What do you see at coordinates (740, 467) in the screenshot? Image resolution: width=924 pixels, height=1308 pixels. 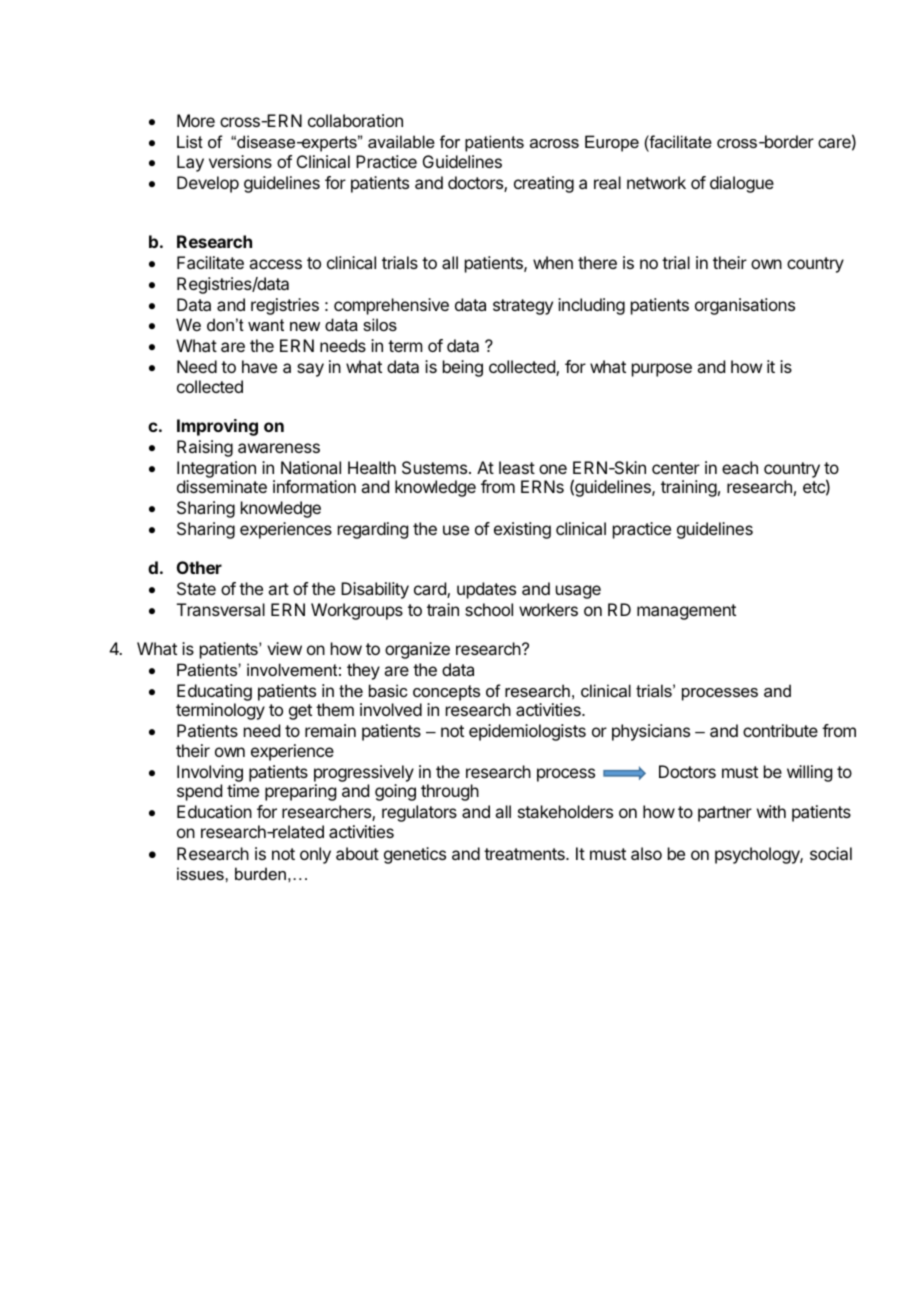 I see `each` at bounding box center [740, 467].
